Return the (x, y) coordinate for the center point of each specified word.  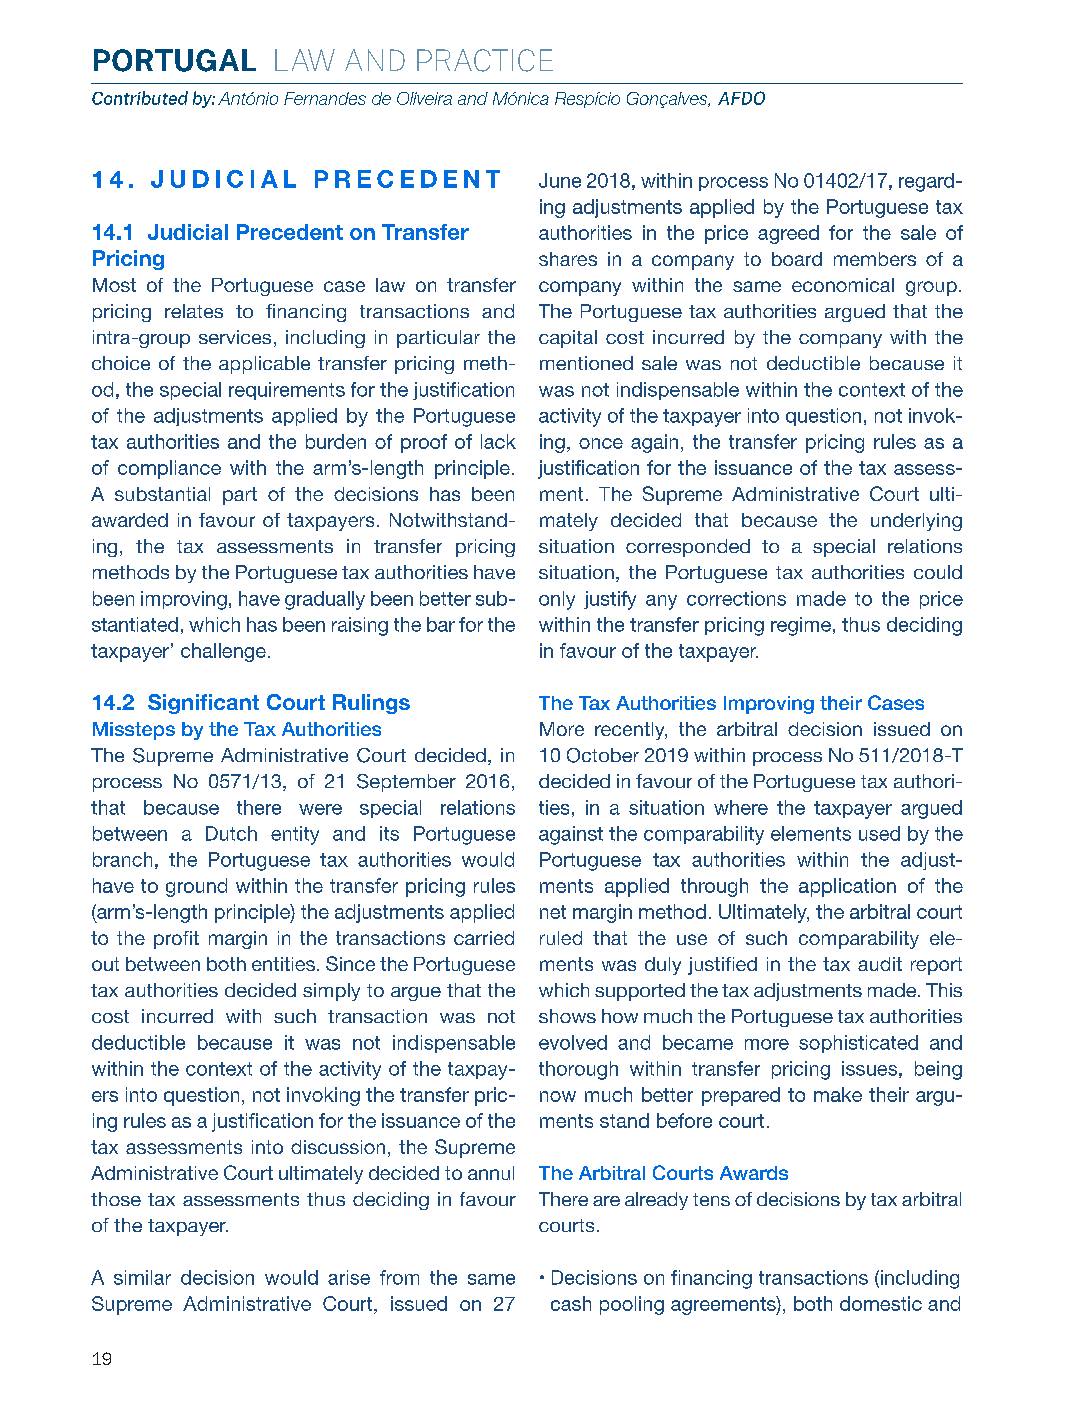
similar (142, 1277)
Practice (485, 60)
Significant (203, 704)
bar (441, 624)
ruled (561, 938)
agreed (788, 234)
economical (843, 285)
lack (498, 441)
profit (176, 940)
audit (880, 964)
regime (801, 626)
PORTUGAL (175, 60)
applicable (264, 365)
